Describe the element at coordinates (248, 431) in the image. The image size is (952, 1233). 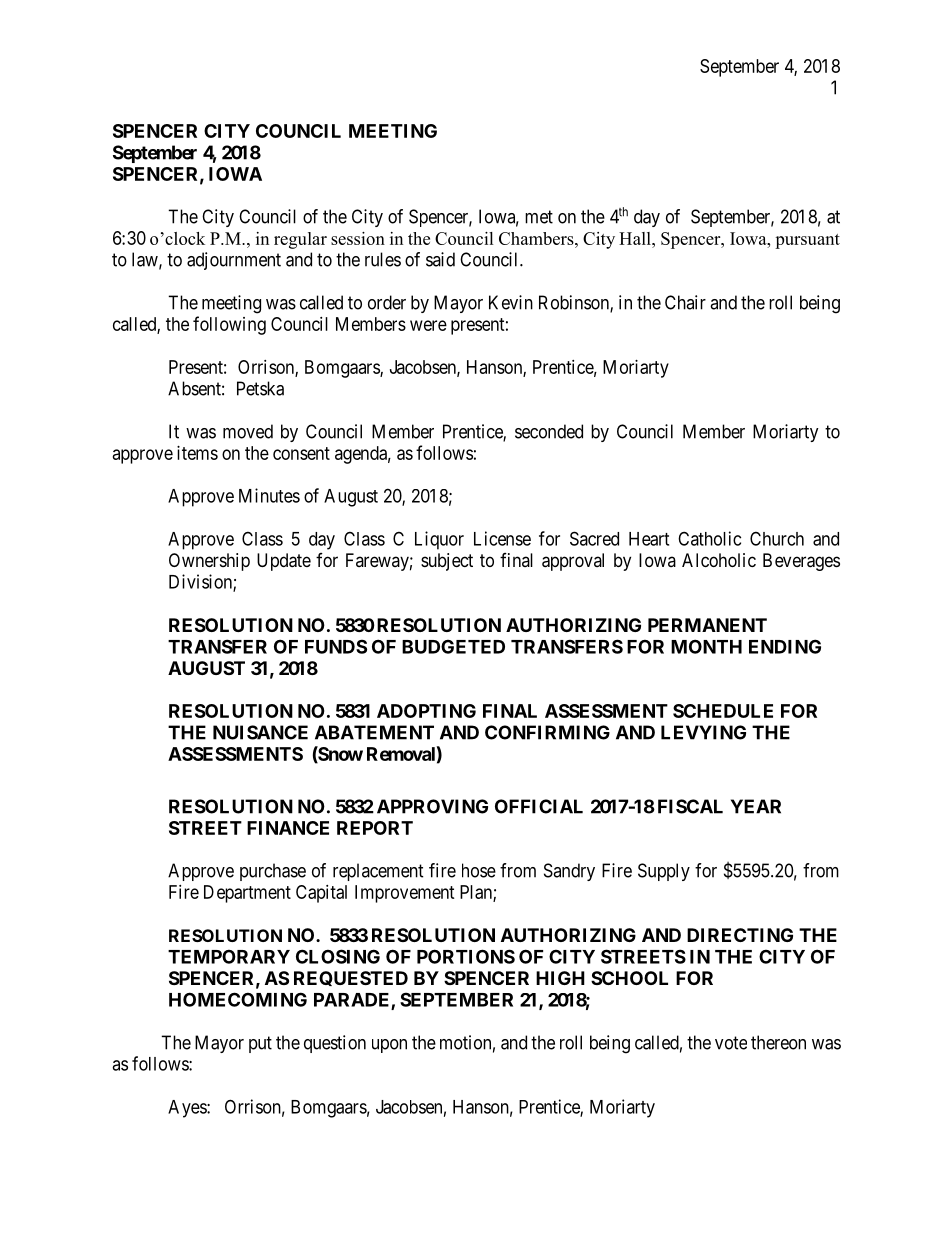
I see `moved` at that location.
